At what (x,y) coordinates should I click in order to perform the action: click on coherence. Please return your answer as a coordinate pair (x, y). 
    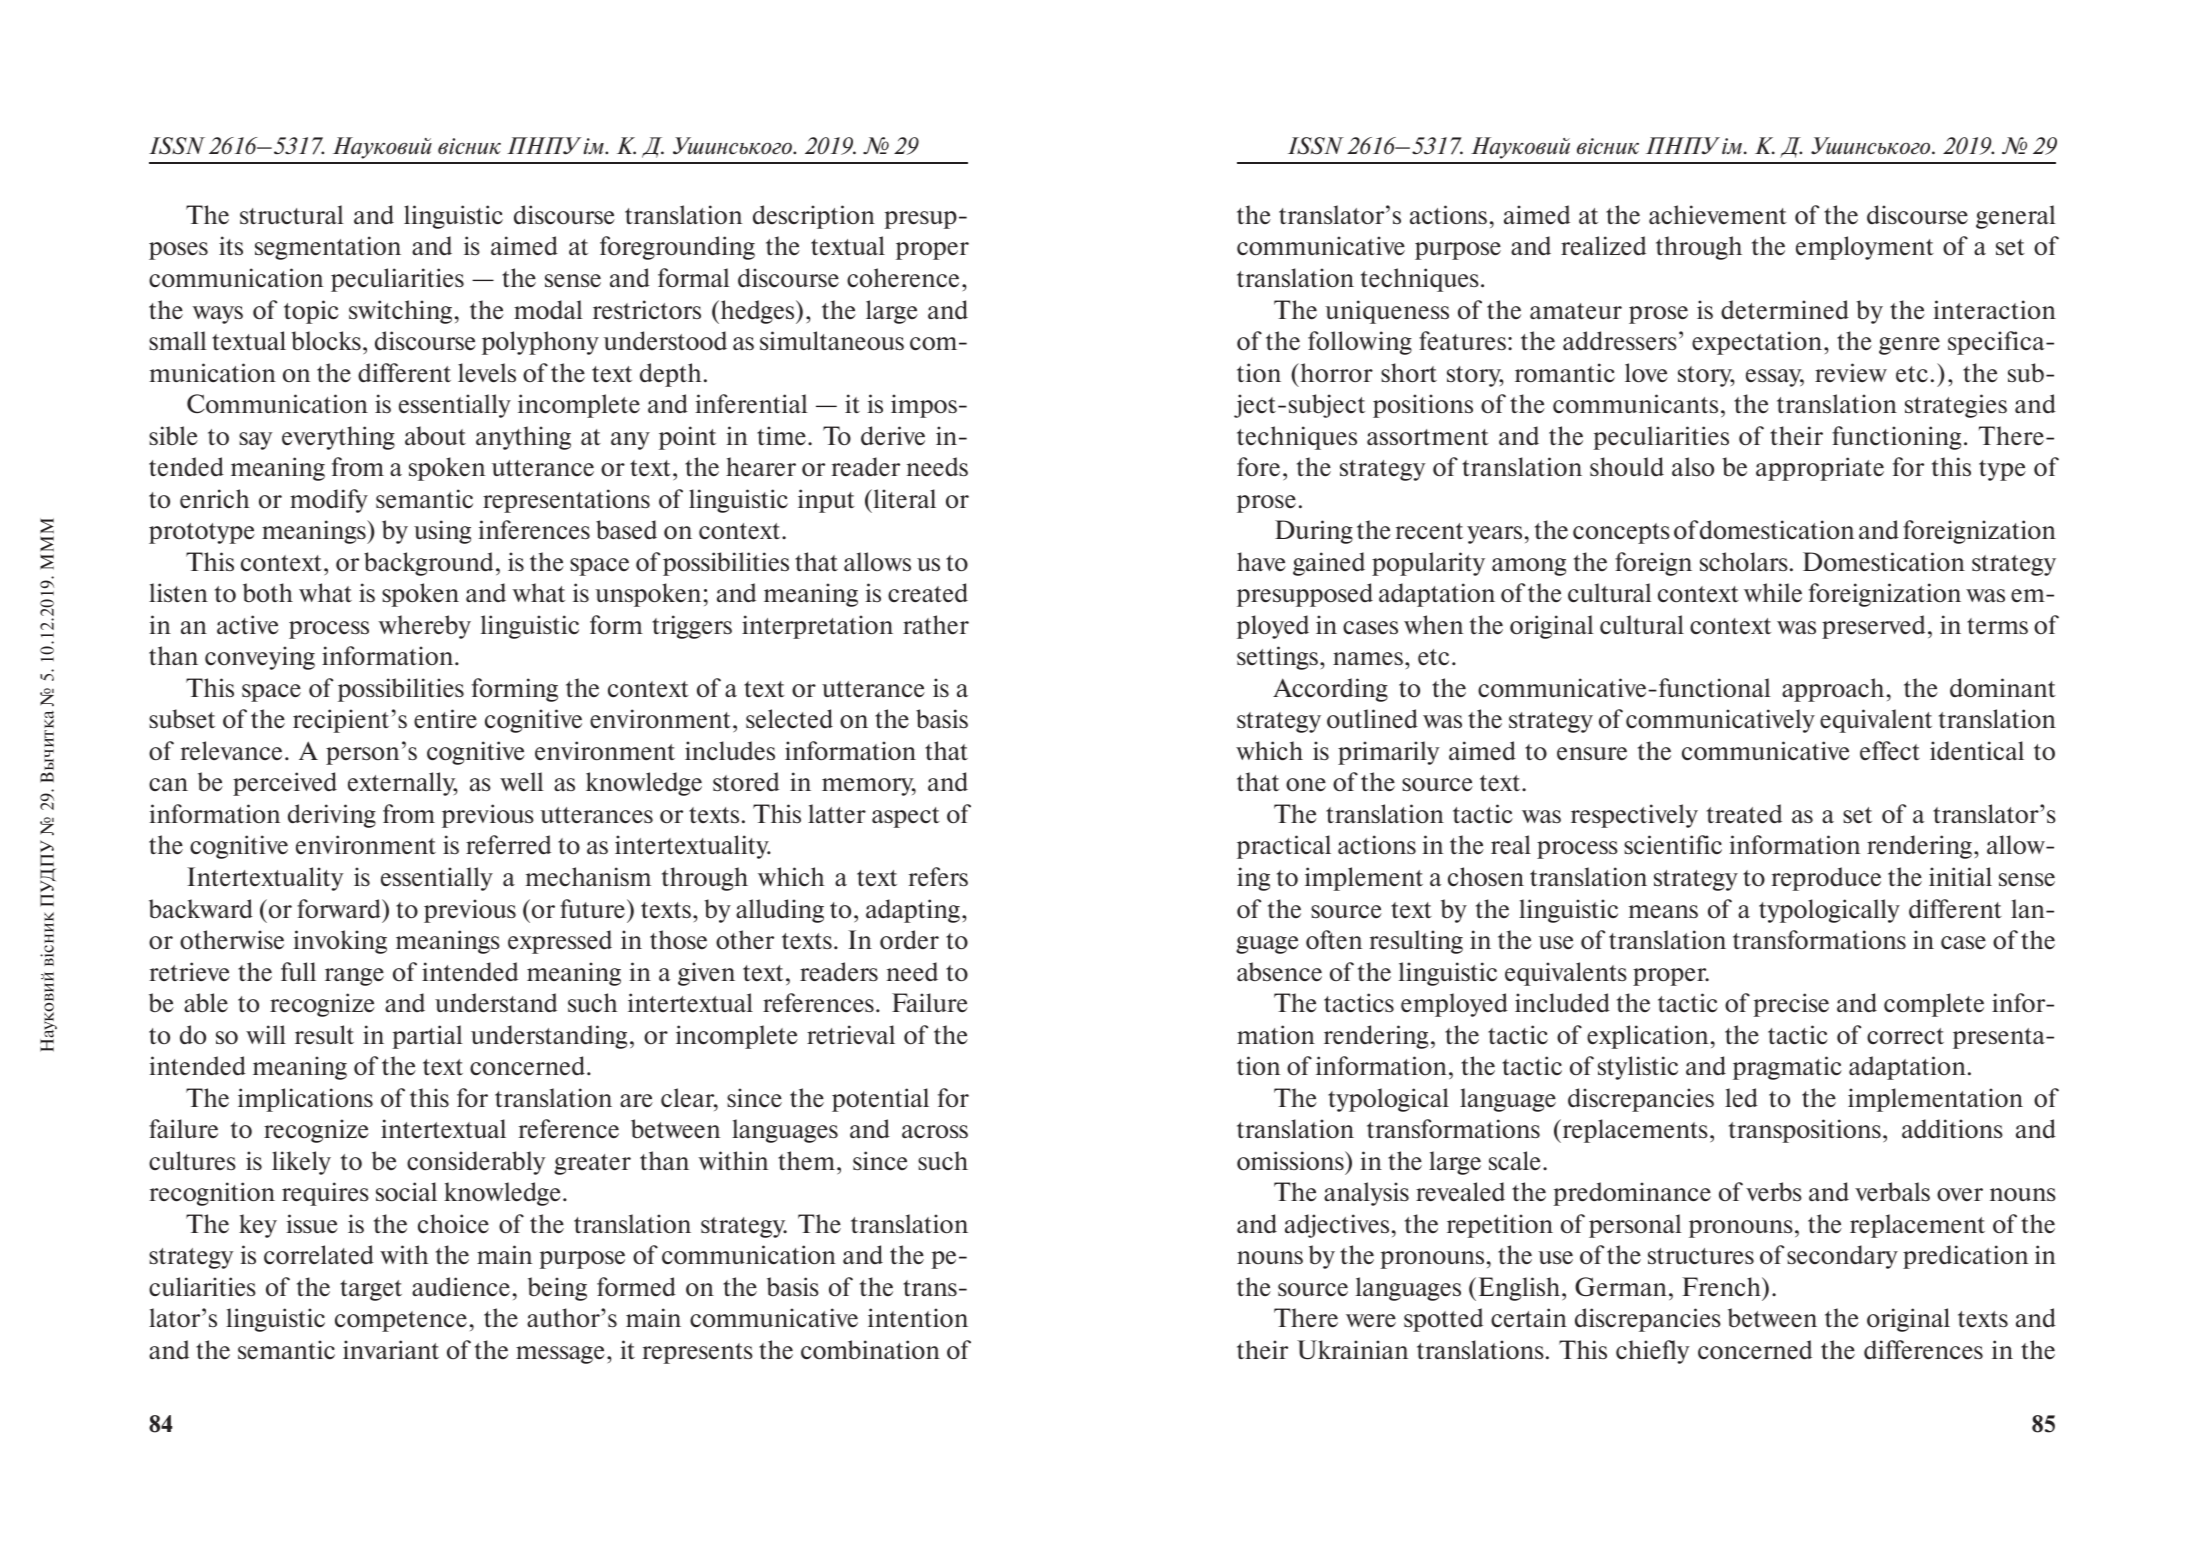
    Looking at the image, I should click on (903, 277).
